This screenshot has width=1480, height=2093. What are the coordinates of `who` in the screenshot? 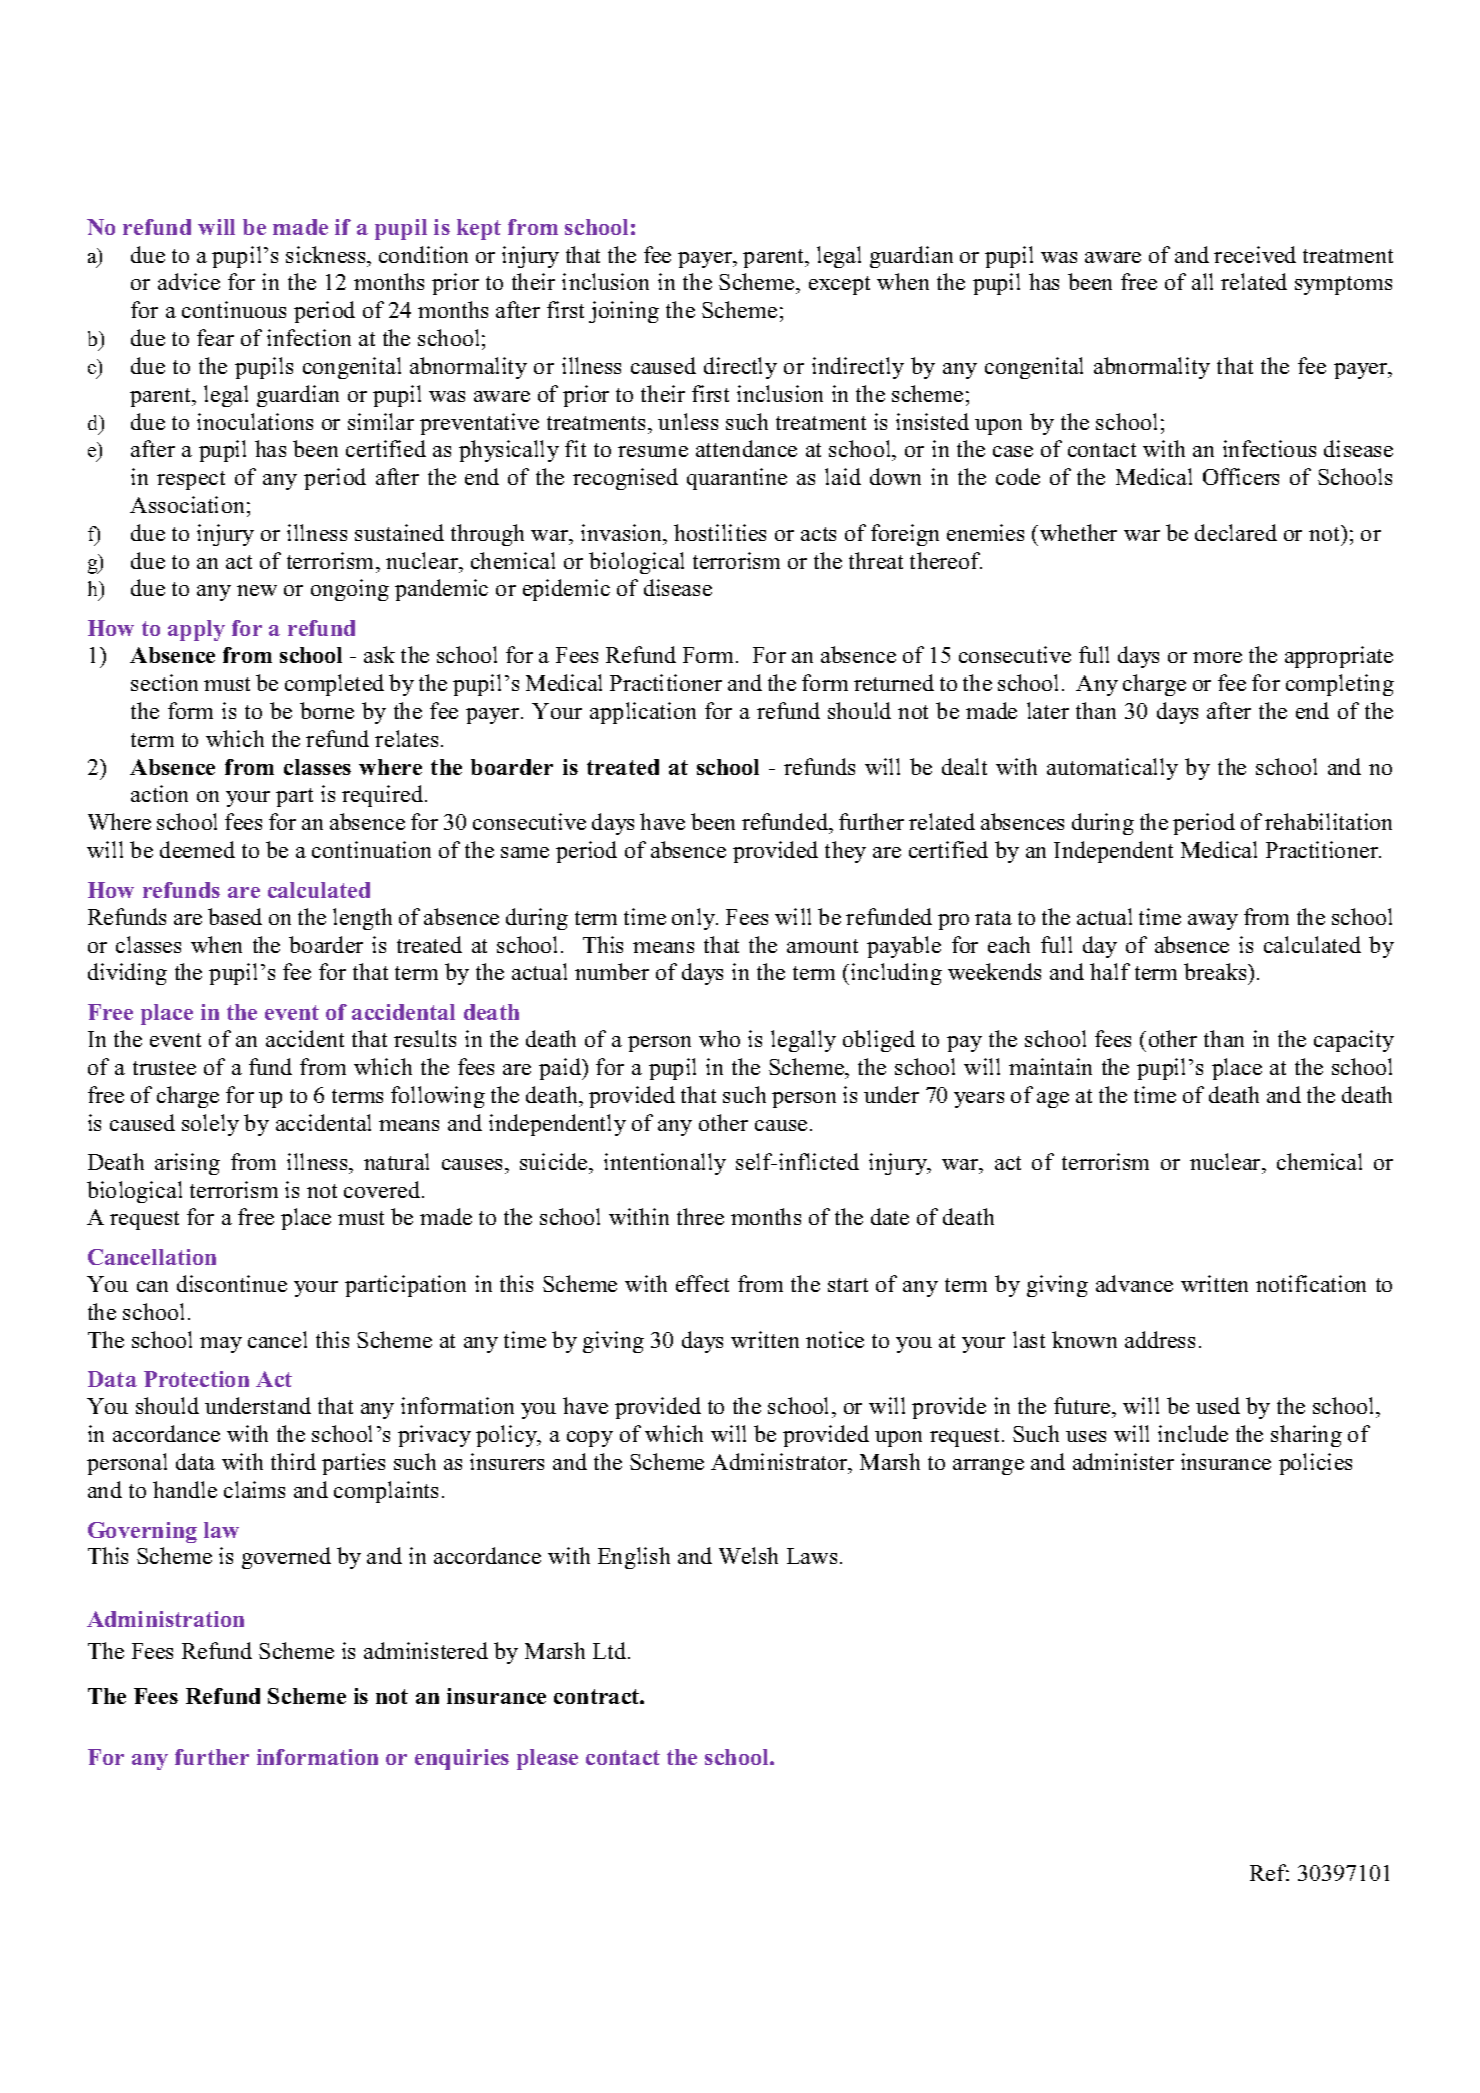 It's located at (719, 1038).
